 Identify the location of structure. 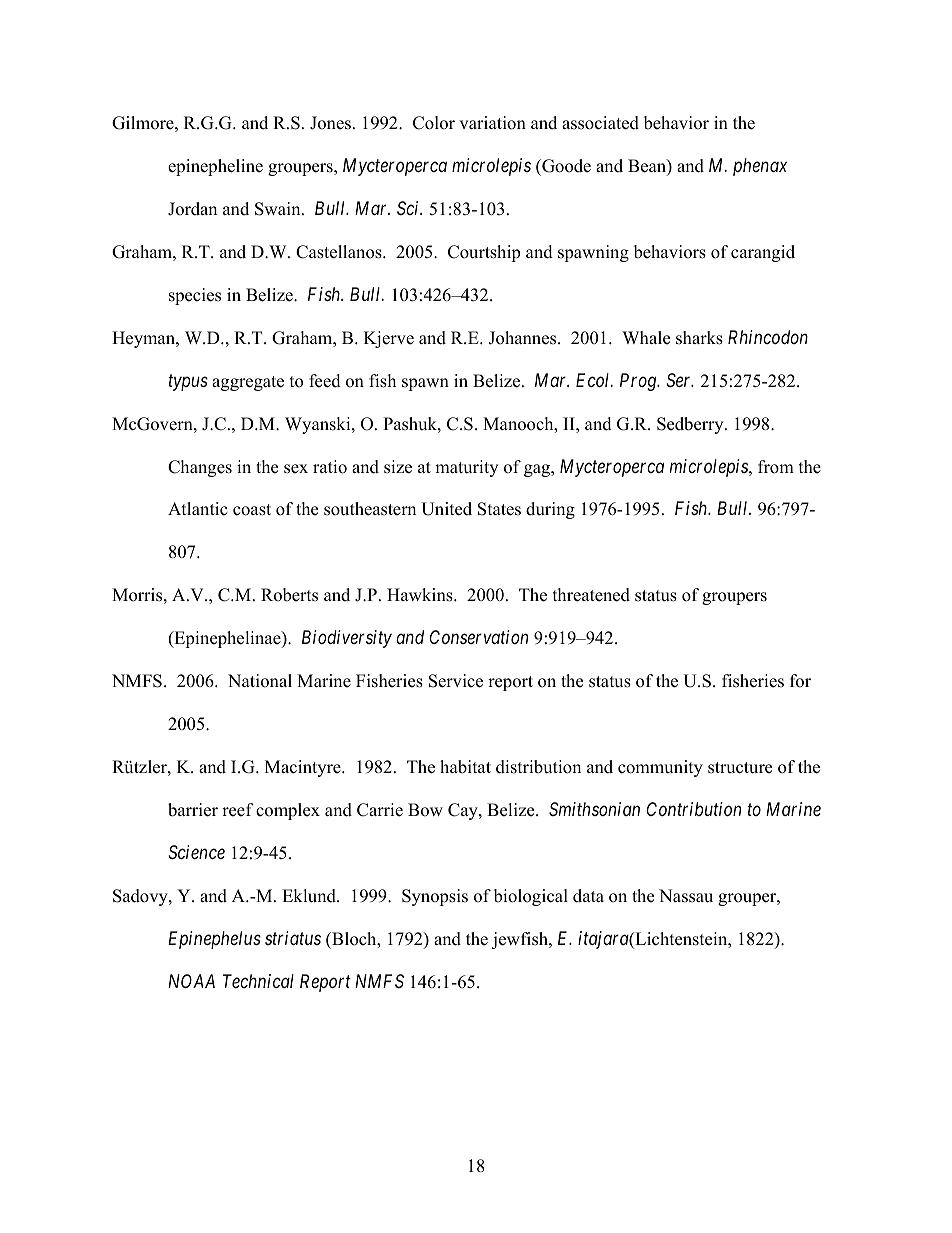
(740, 768).
